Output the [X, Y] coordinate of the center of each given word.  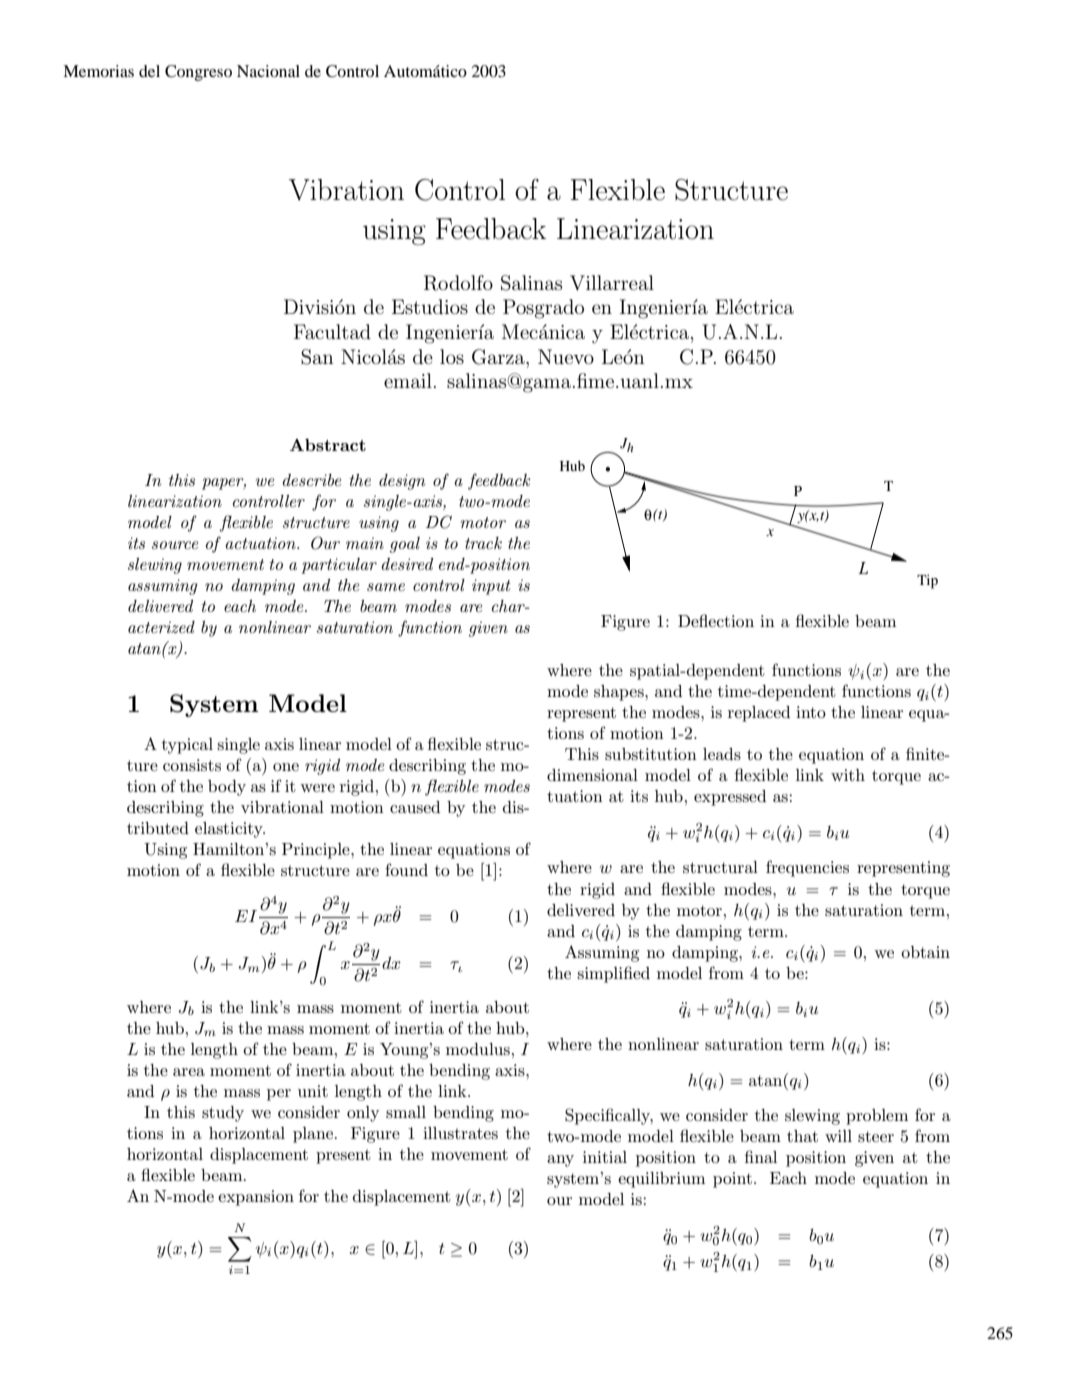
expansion [256, 1198]
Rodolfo [458, 283]
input [491, 587]
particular [339, 566]
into [811, 712]
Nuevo [566, 356]
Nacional [268, 71]
